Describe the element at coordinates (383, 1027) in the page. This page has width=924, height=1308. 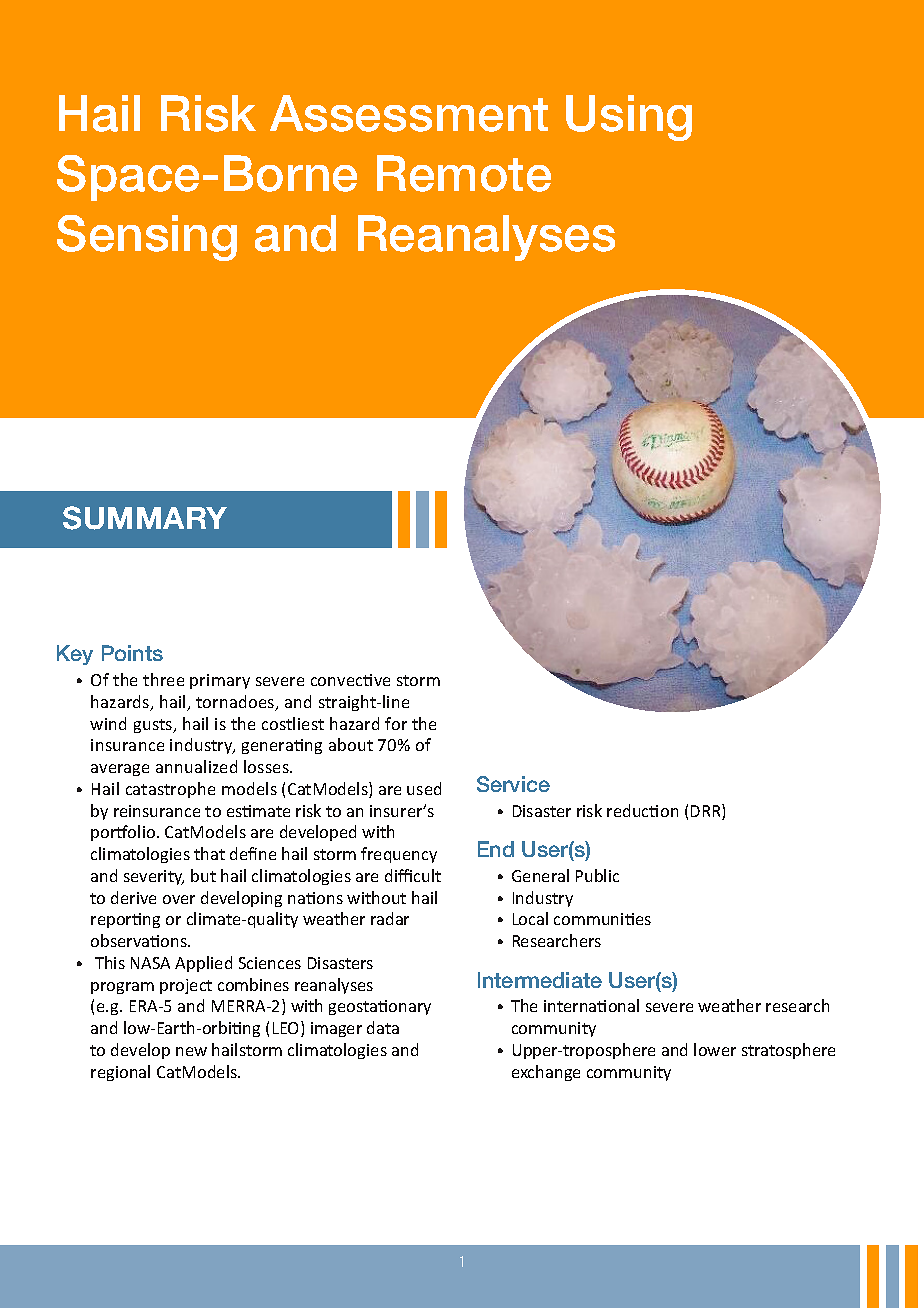
I see `data` at that location.
